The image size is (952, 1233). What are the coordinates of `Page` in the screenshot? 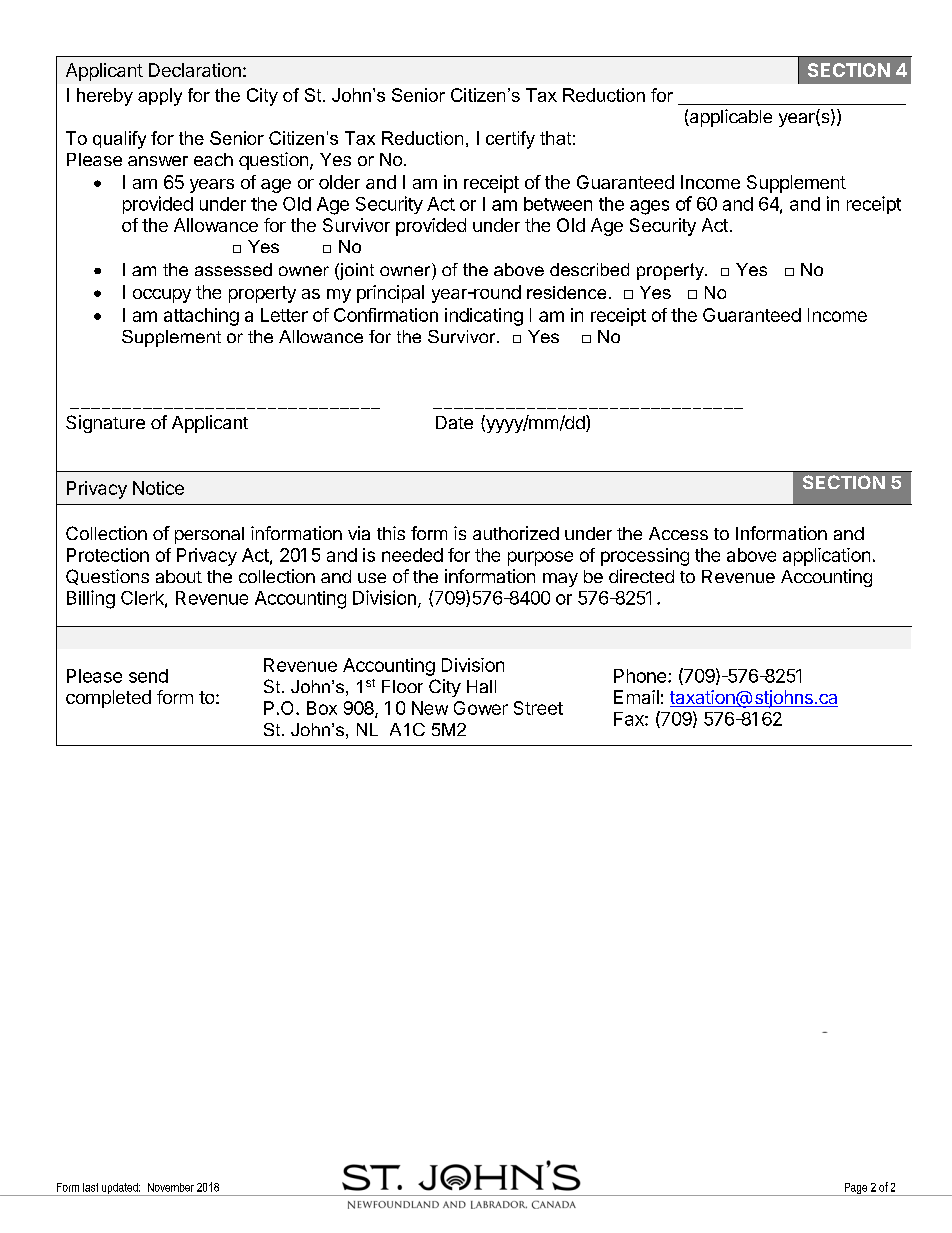 It's located at (855, 1189).
